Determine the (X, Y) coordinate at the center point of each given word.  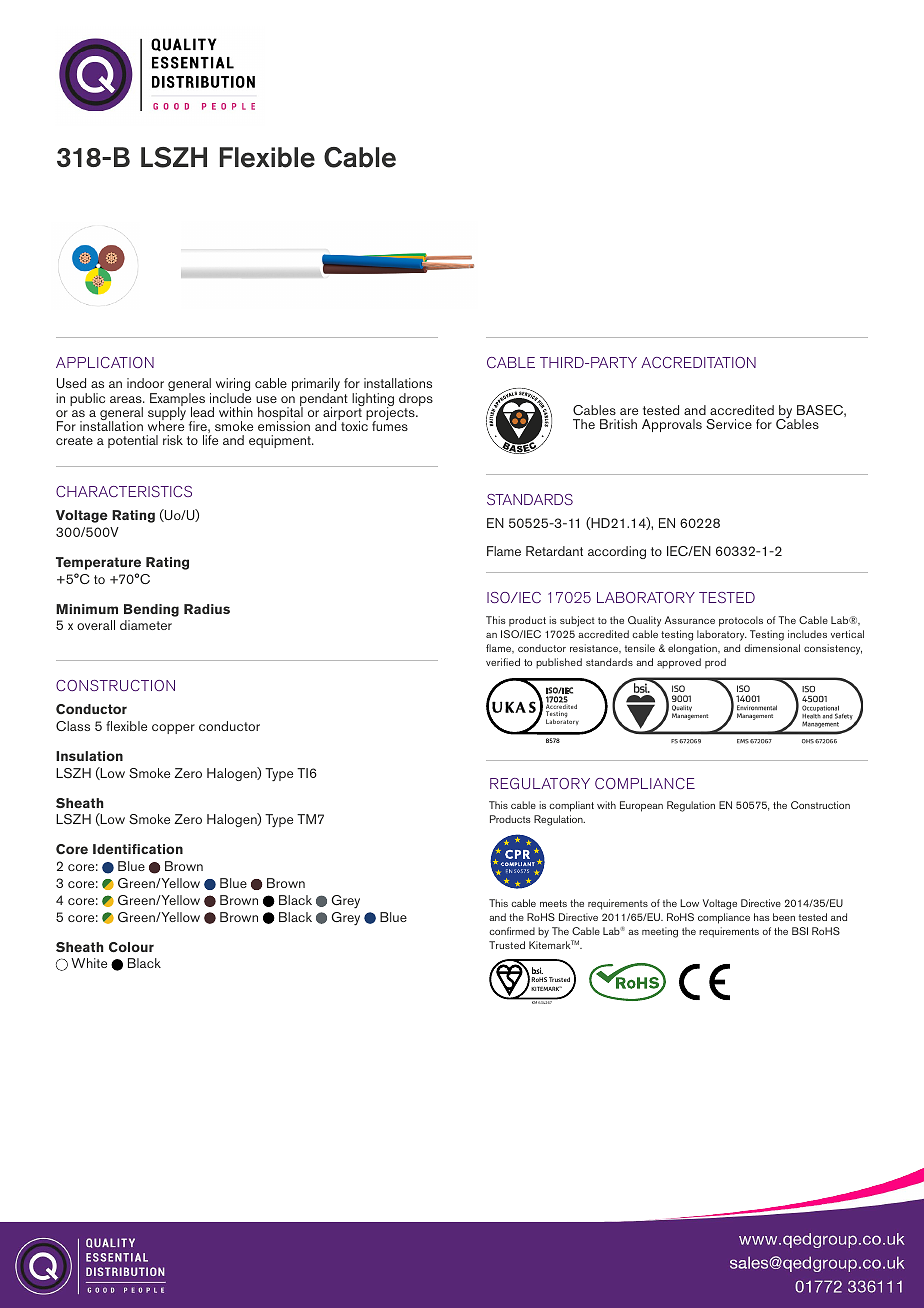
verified (503, 662)
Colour (131, 947)
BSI (800, 931)
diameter (146, 625)
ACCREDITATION (698, 362)
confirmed (512, 931)
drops (416, 401)
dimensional (772, 648)
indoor (145, 383)
